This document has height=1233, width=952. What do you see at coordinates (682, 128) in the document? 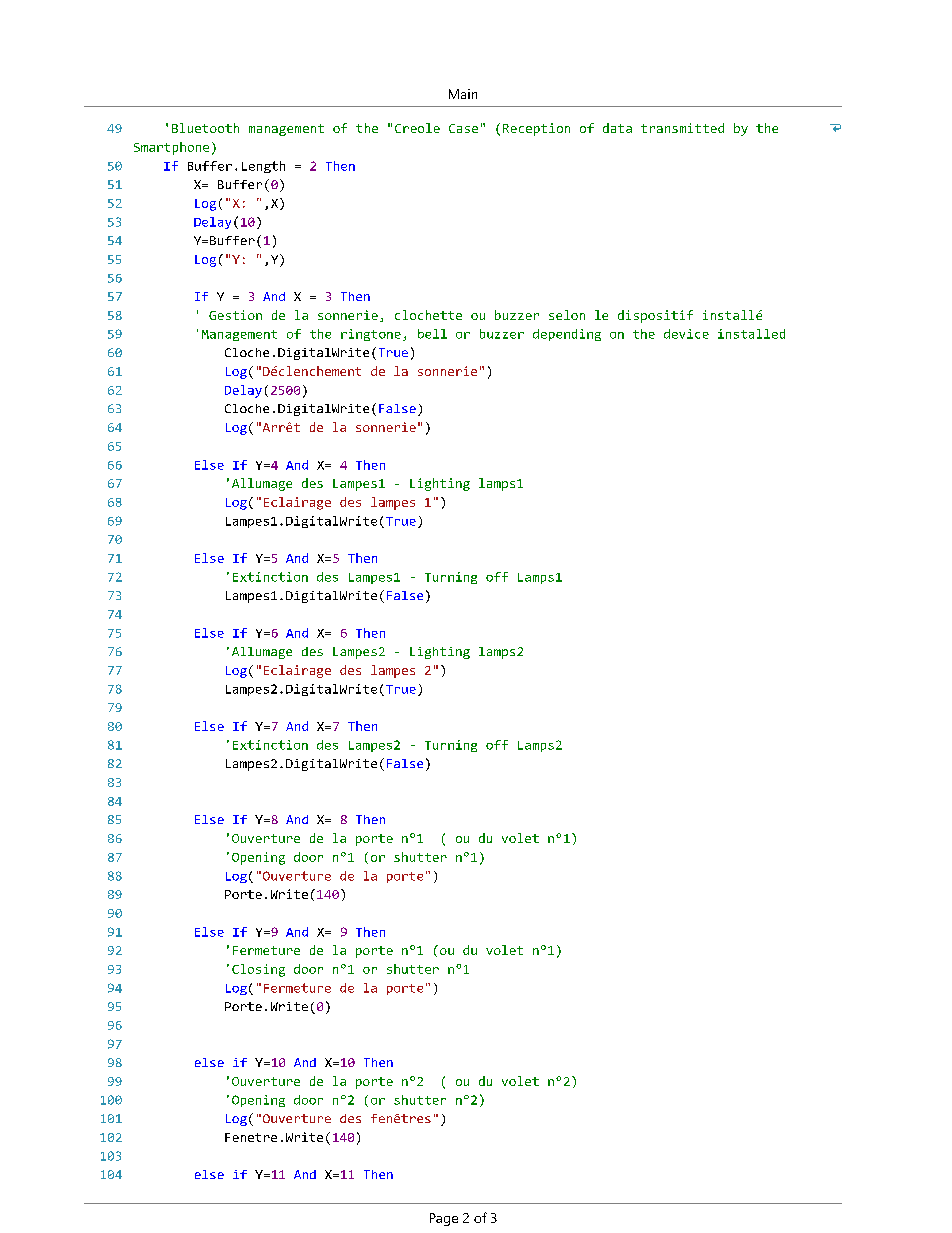
I see `transmitted` at bounding box center [682, 128].
